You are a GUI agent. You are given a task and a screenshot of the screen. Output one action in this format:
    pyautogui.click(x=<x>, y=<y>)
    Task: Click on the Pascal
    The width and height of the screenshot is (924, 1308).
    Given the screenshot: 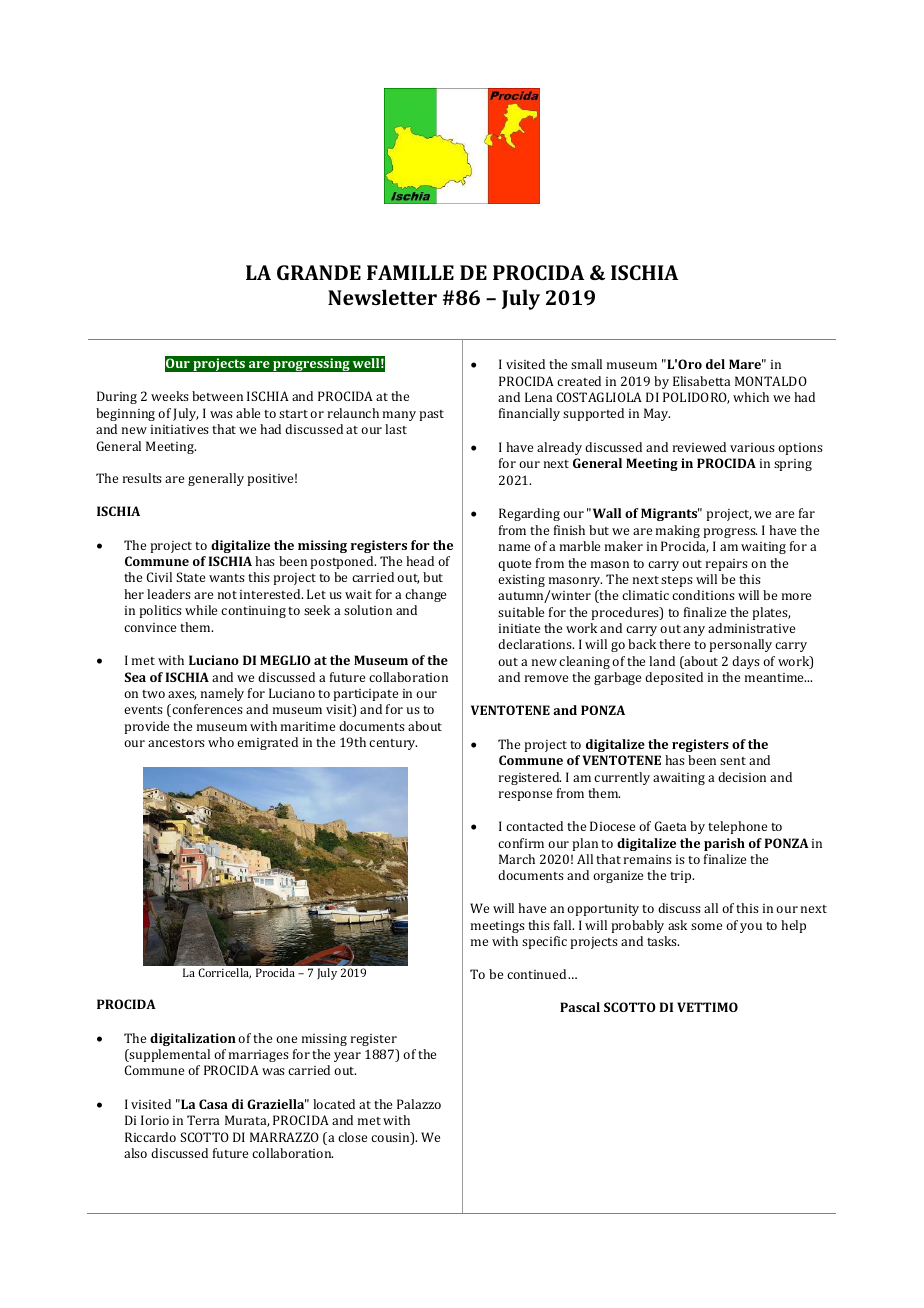 What is the action you would take?
    pyautogui.click(x=580, y=1007)
